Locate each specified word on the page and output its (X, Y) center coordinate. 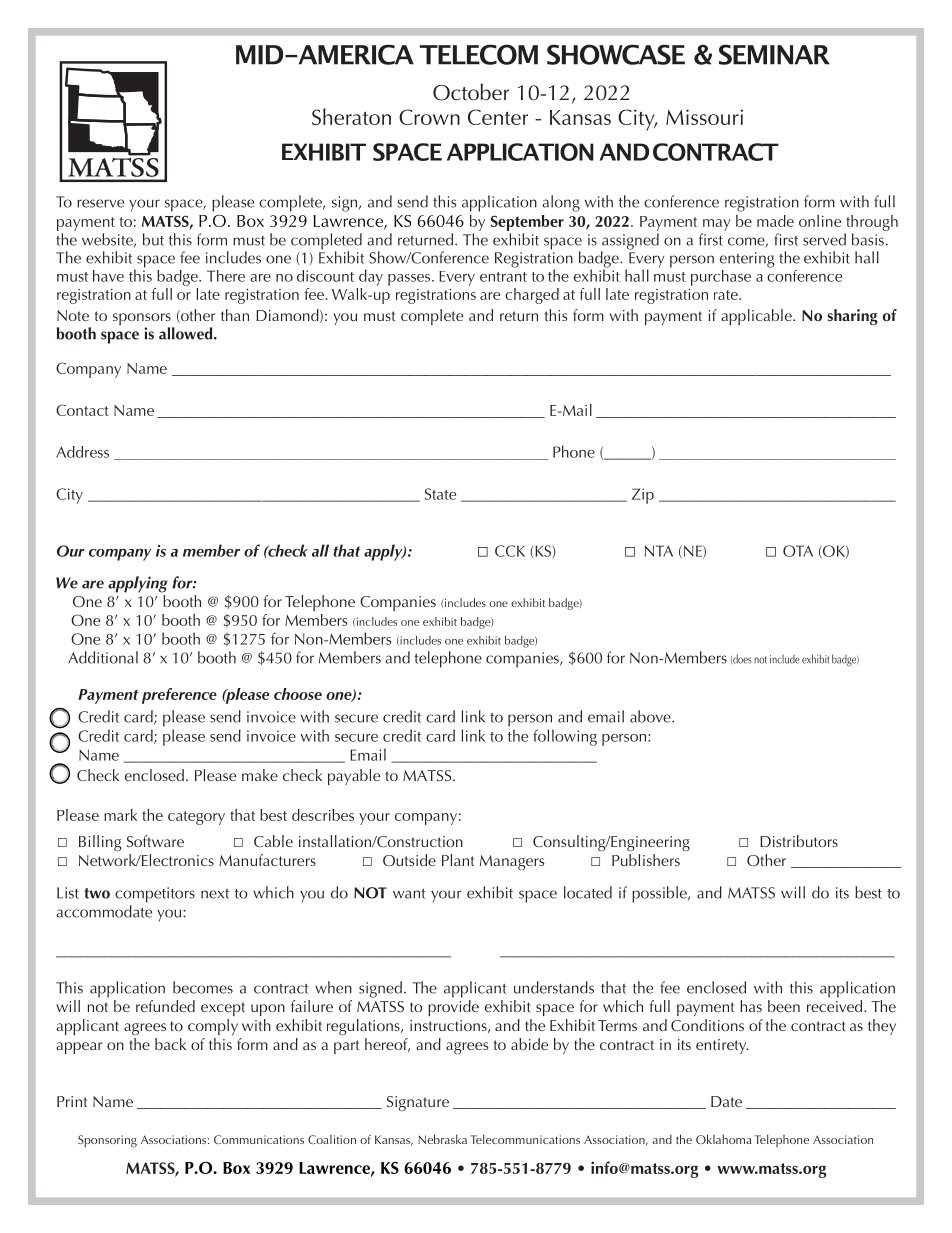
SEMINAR (774, 54)
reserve (100, 203)
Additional (103, 657)
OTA (798, 551)
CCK (510, 551)
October (471, 92)
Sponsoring (107, 1141)
